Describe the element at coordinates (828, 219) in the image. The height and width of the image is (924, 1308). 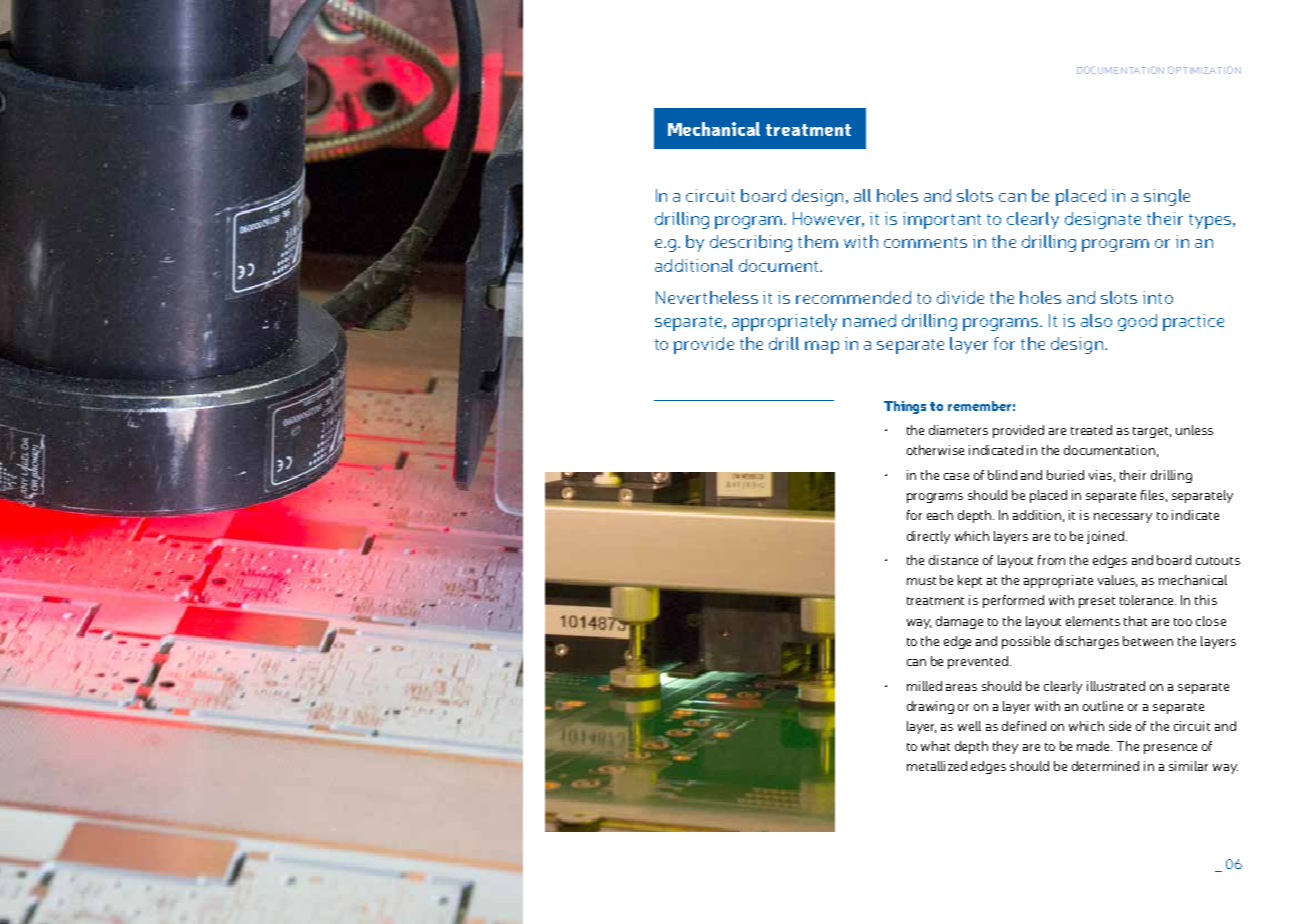
I see `However` at that location.
